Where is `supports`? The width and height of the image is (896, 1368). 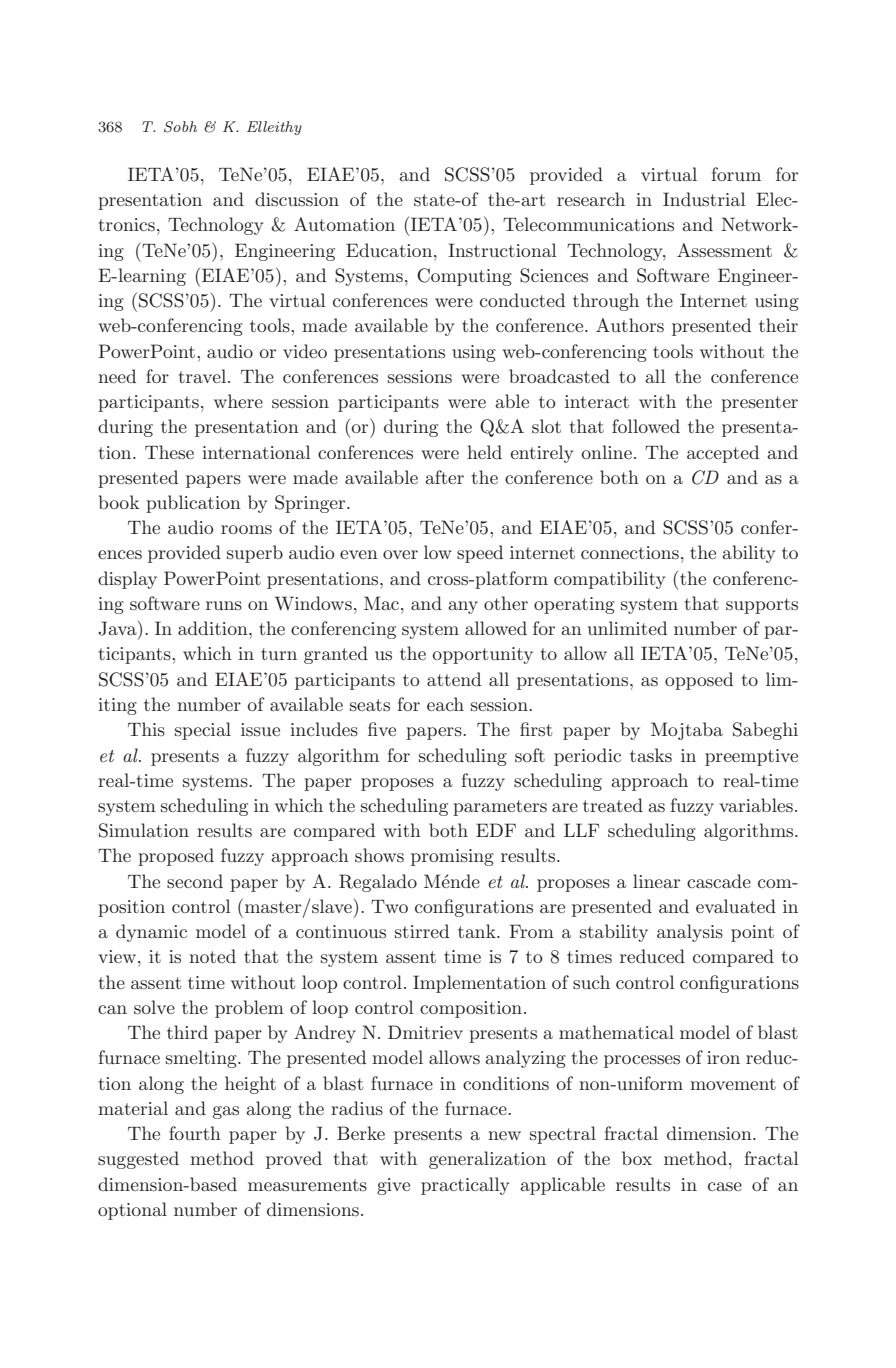 supports is located at coordinates (762, 606).
